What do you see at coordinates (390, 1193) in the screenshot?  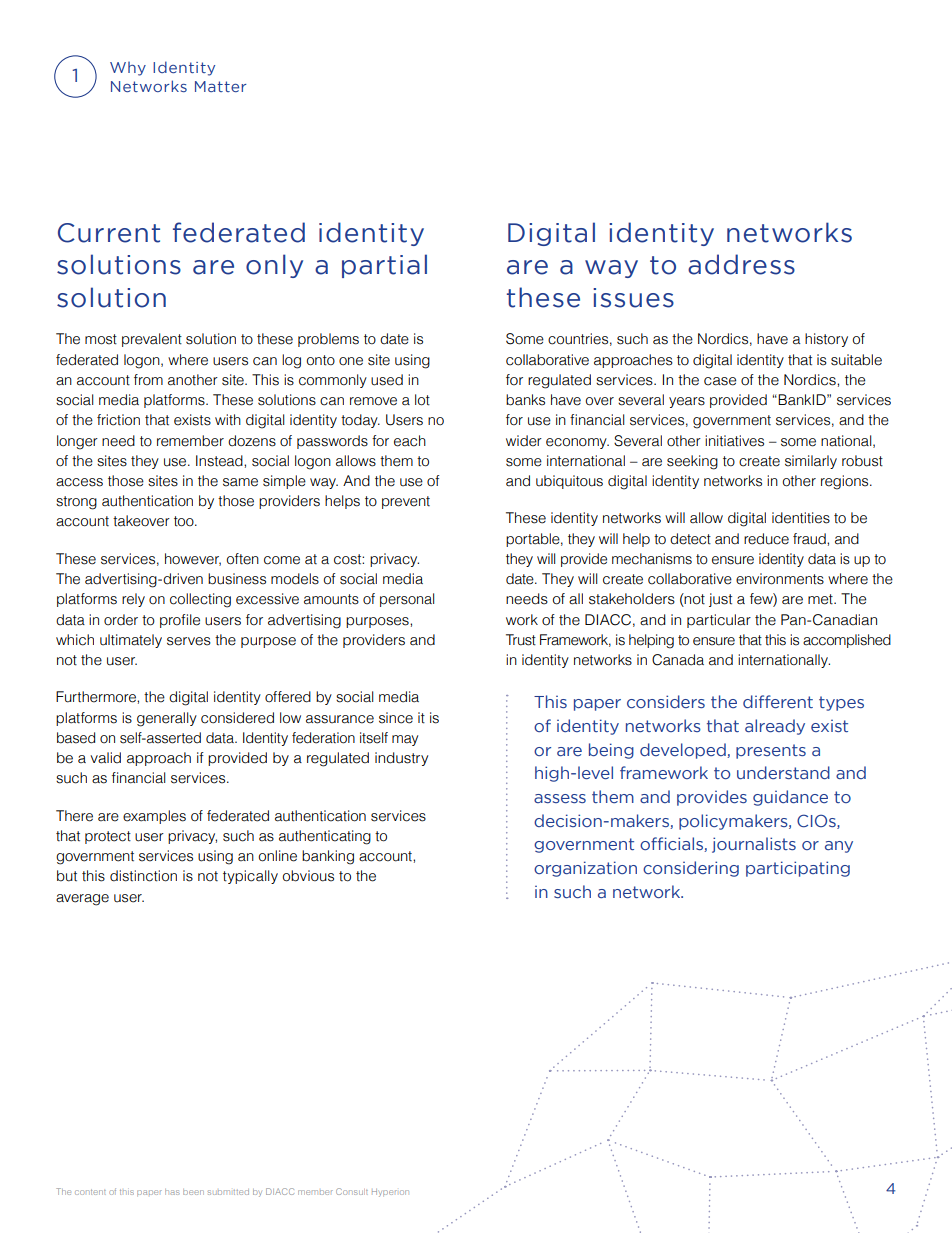 I see `Hyperion` at bounding box center [390, 1193].
